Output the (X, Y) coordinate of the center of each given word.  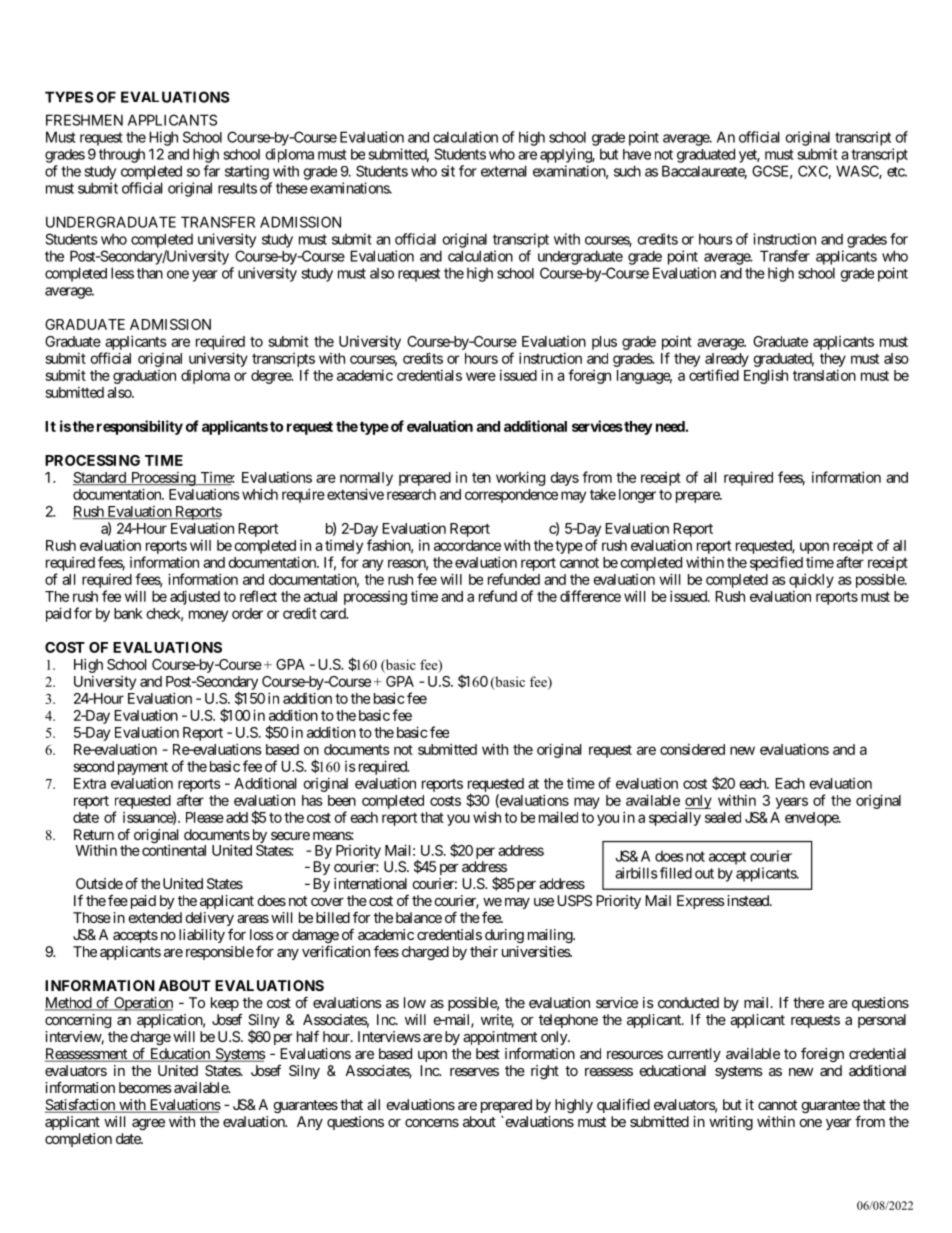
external (503, 171)
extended (155, 917)
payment (143, 768)
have (637, 154)
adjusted (195, 597)
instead (747, 900)
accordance (467, 545)
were (481, 376)
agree (148, 1124)
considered (692, 749)
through (122, 155)
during (504, 936)
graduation (144, 377)
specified (776, 563)
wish (487, 817)
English (766, 376)
